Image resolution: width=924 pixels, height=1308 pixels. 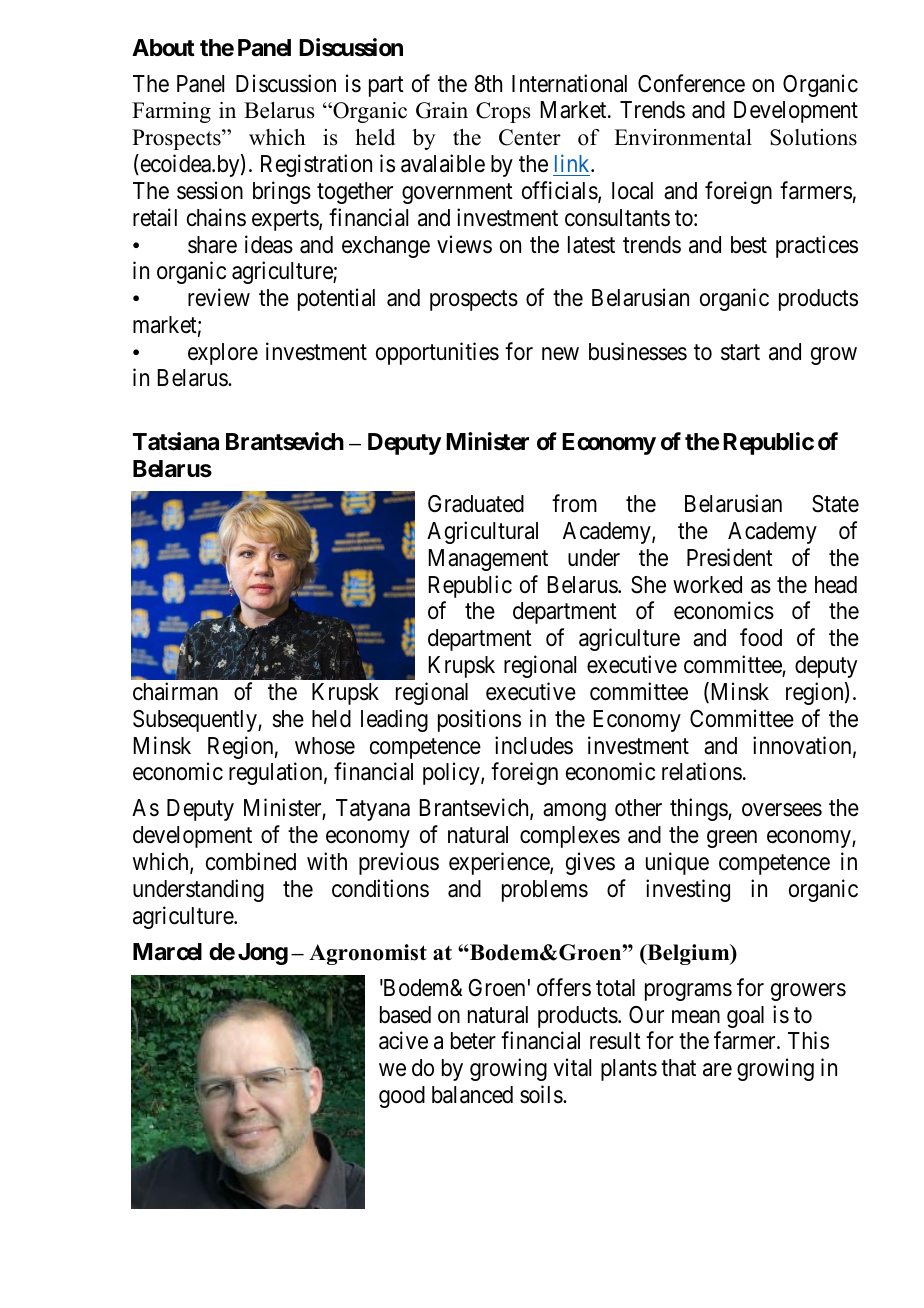 I want to click on opportunities, so click(x=437, y=353).
